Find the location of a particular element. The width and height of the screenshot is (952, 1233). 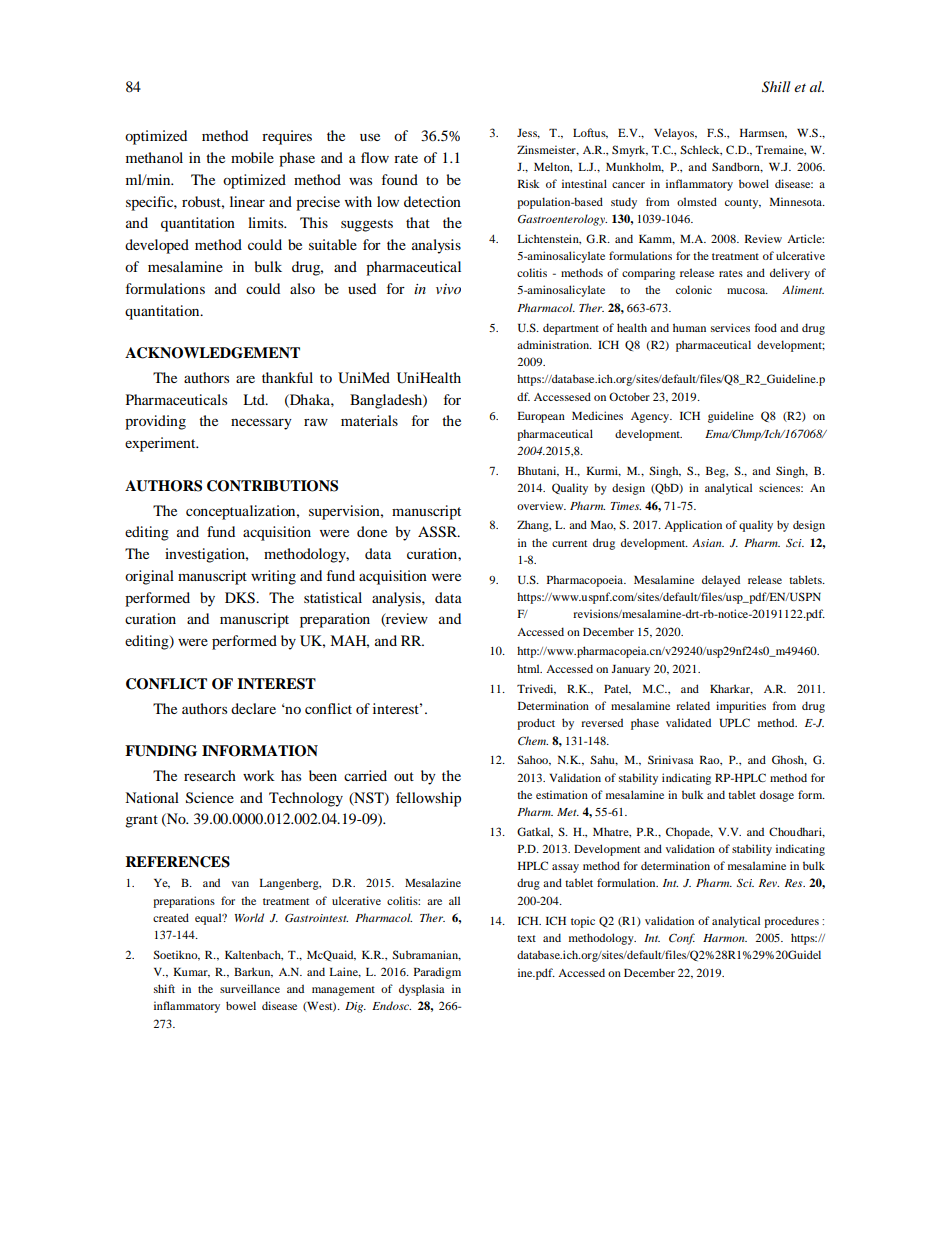

Risk is located at coordinates (528, 183).
